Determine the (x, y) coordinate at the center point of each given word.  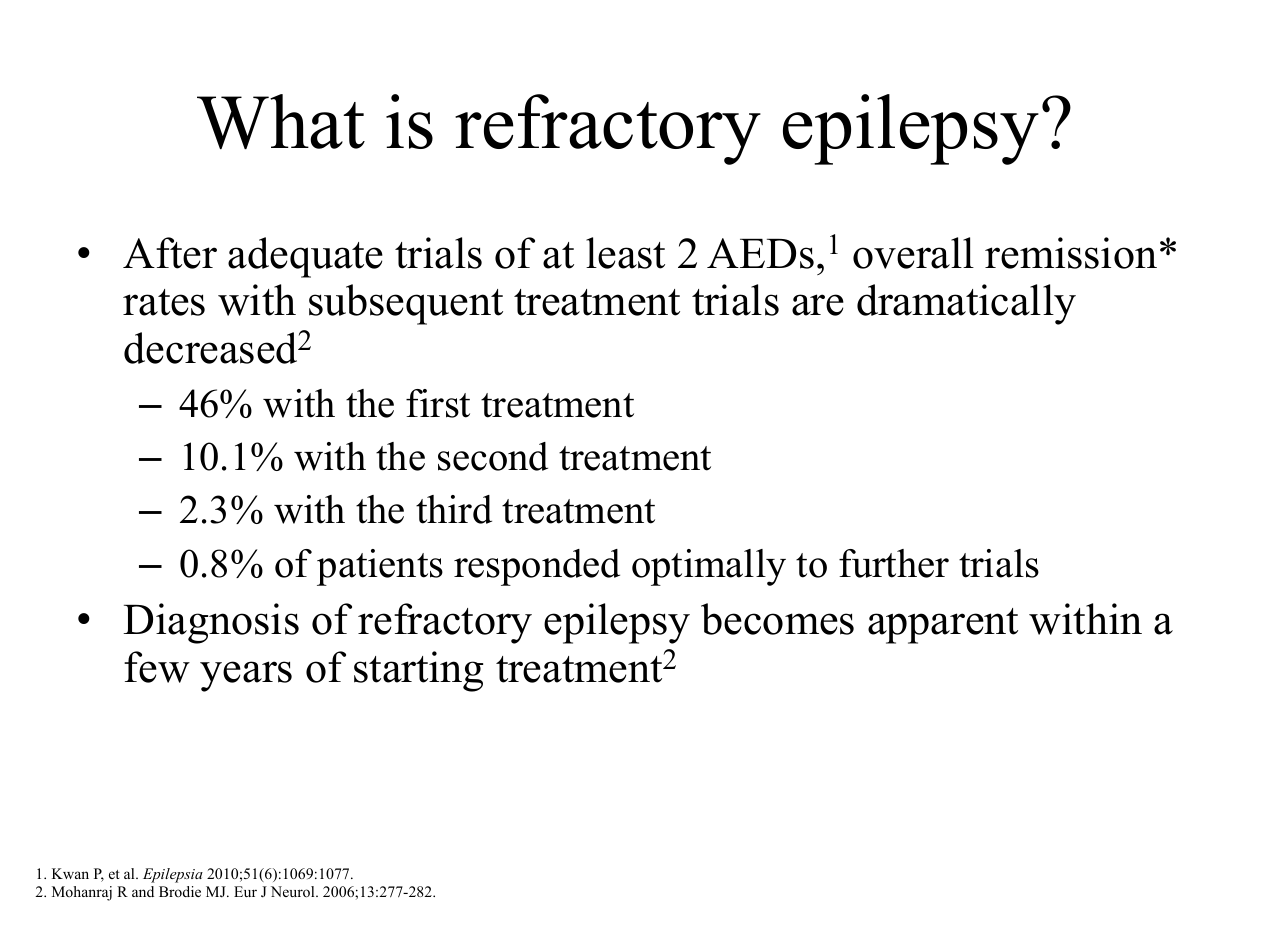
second (493, 456)
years (246, 676)
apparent (943, 626)
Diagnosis (211, 623)
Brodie (180, 891)
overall (913, 253)
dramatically (966, 304)
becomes (777, 619)
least (625, 253)
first (438, 403)
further (894, 563)
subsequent (406, 304)
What (281, 121)
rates (164, 302)
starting (418, 671)
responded (537, 567)
